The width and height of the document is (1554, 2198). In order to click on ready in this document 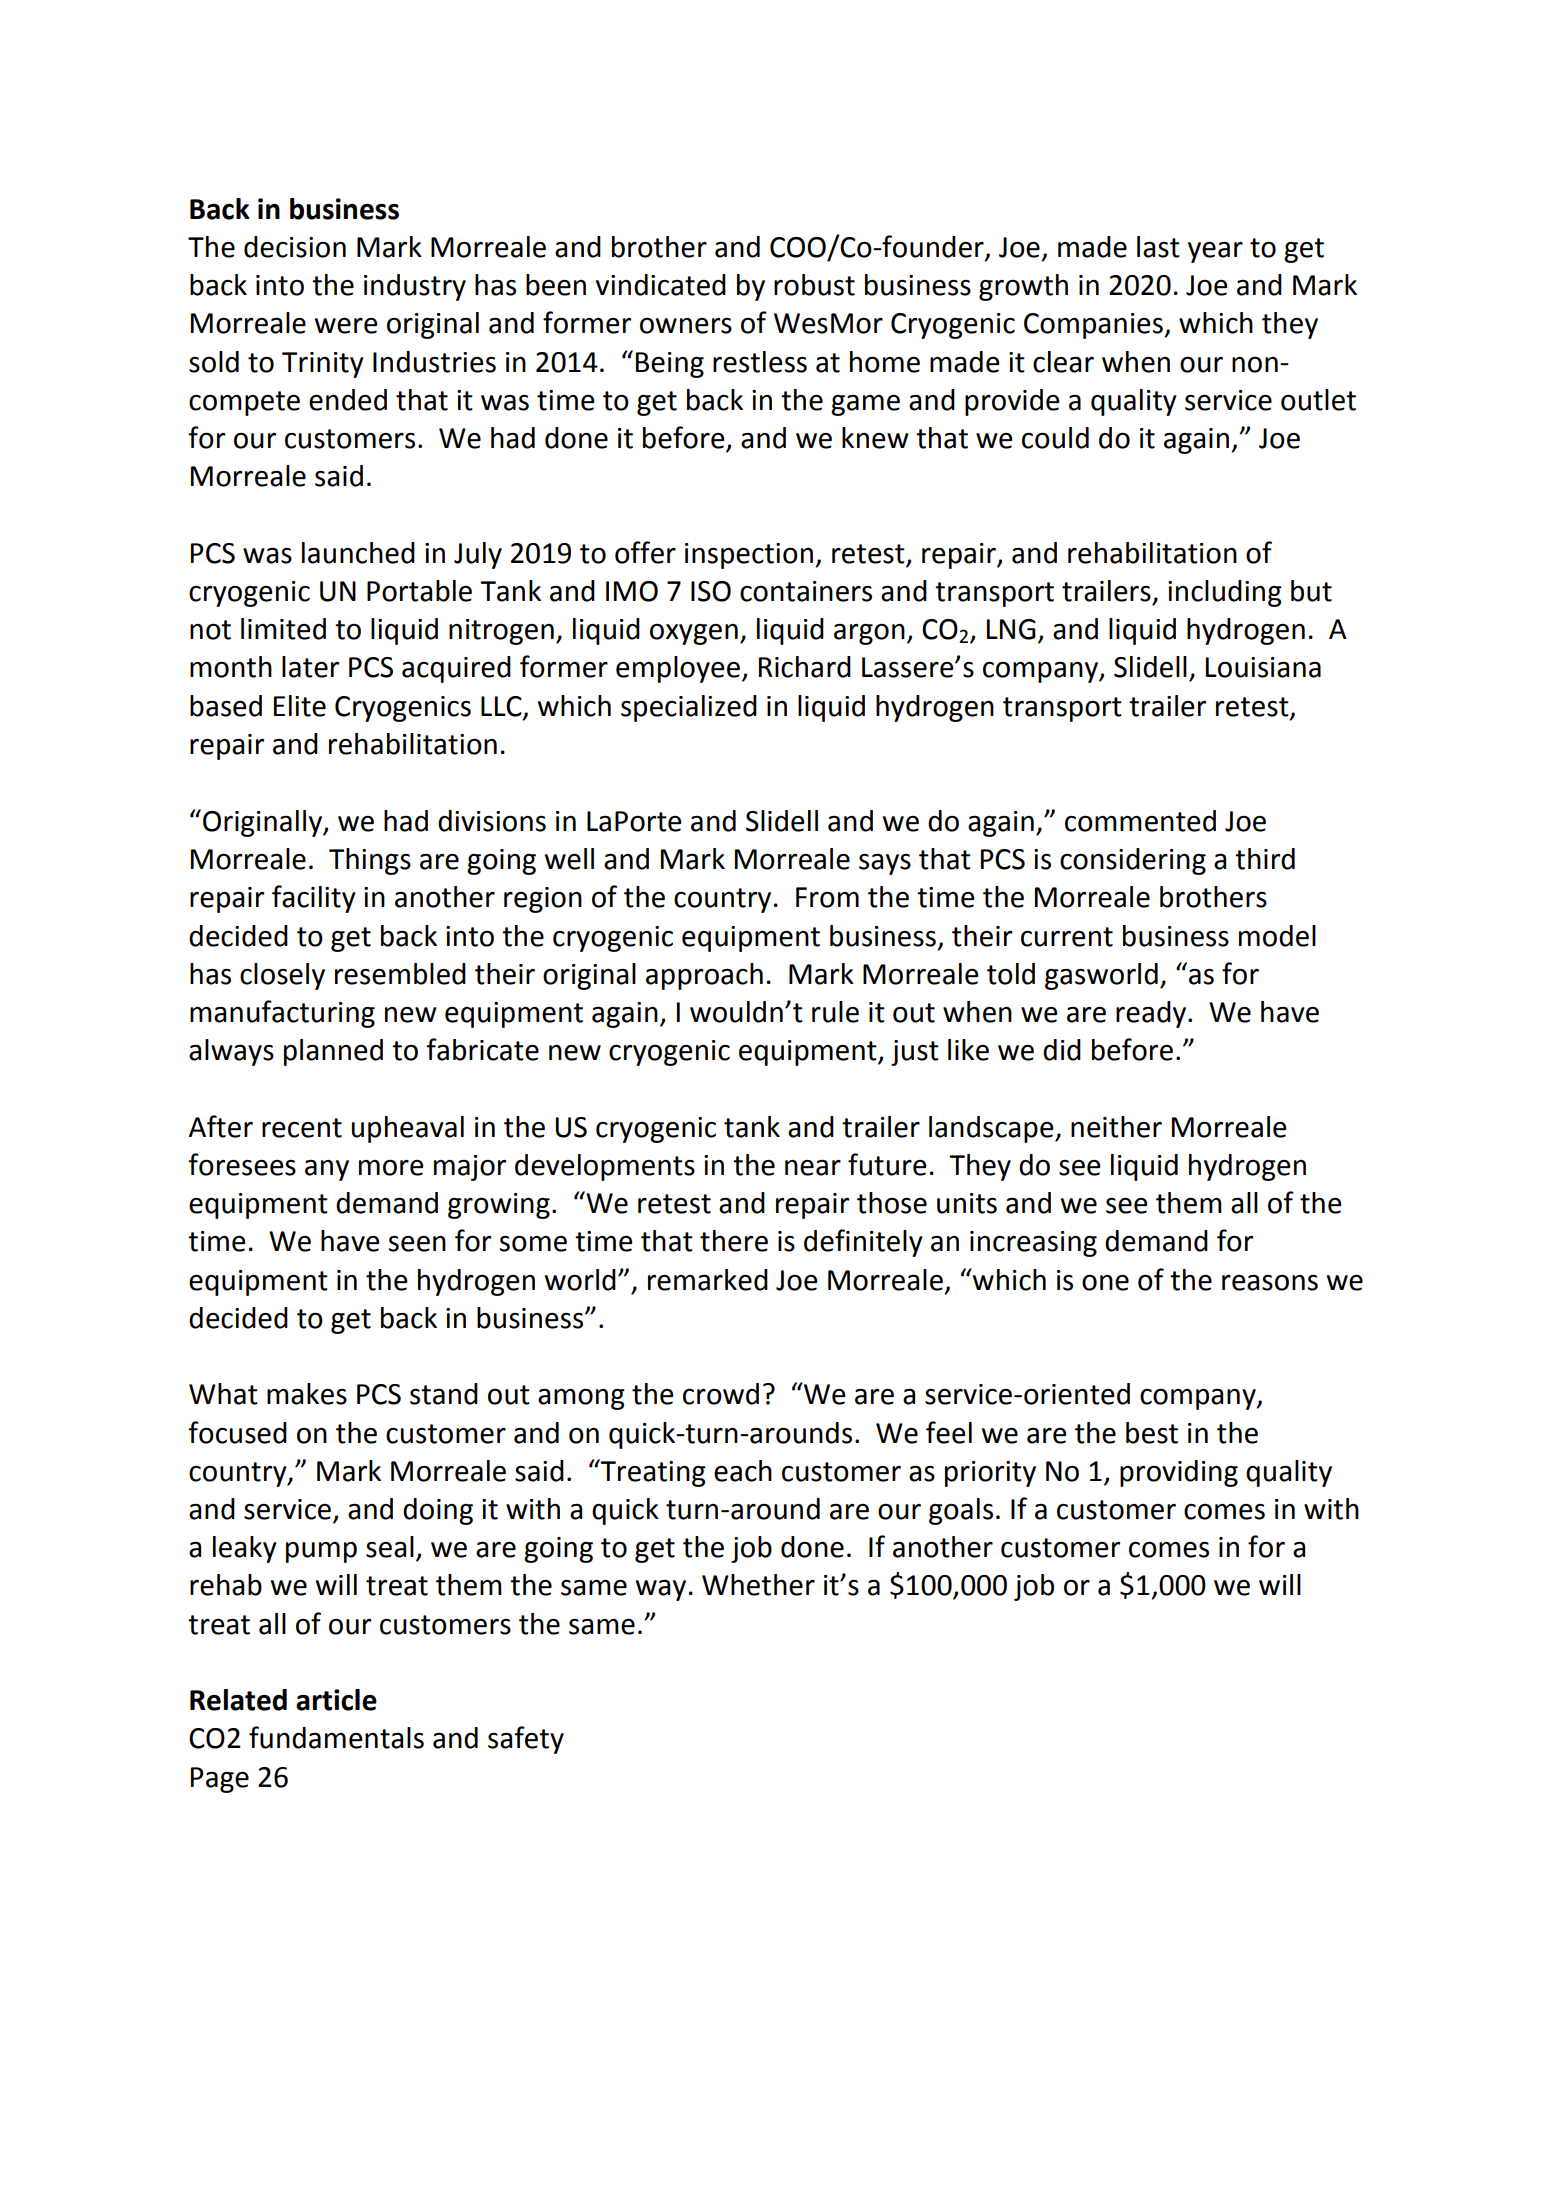, I will do `click(1152, 1014)`.
